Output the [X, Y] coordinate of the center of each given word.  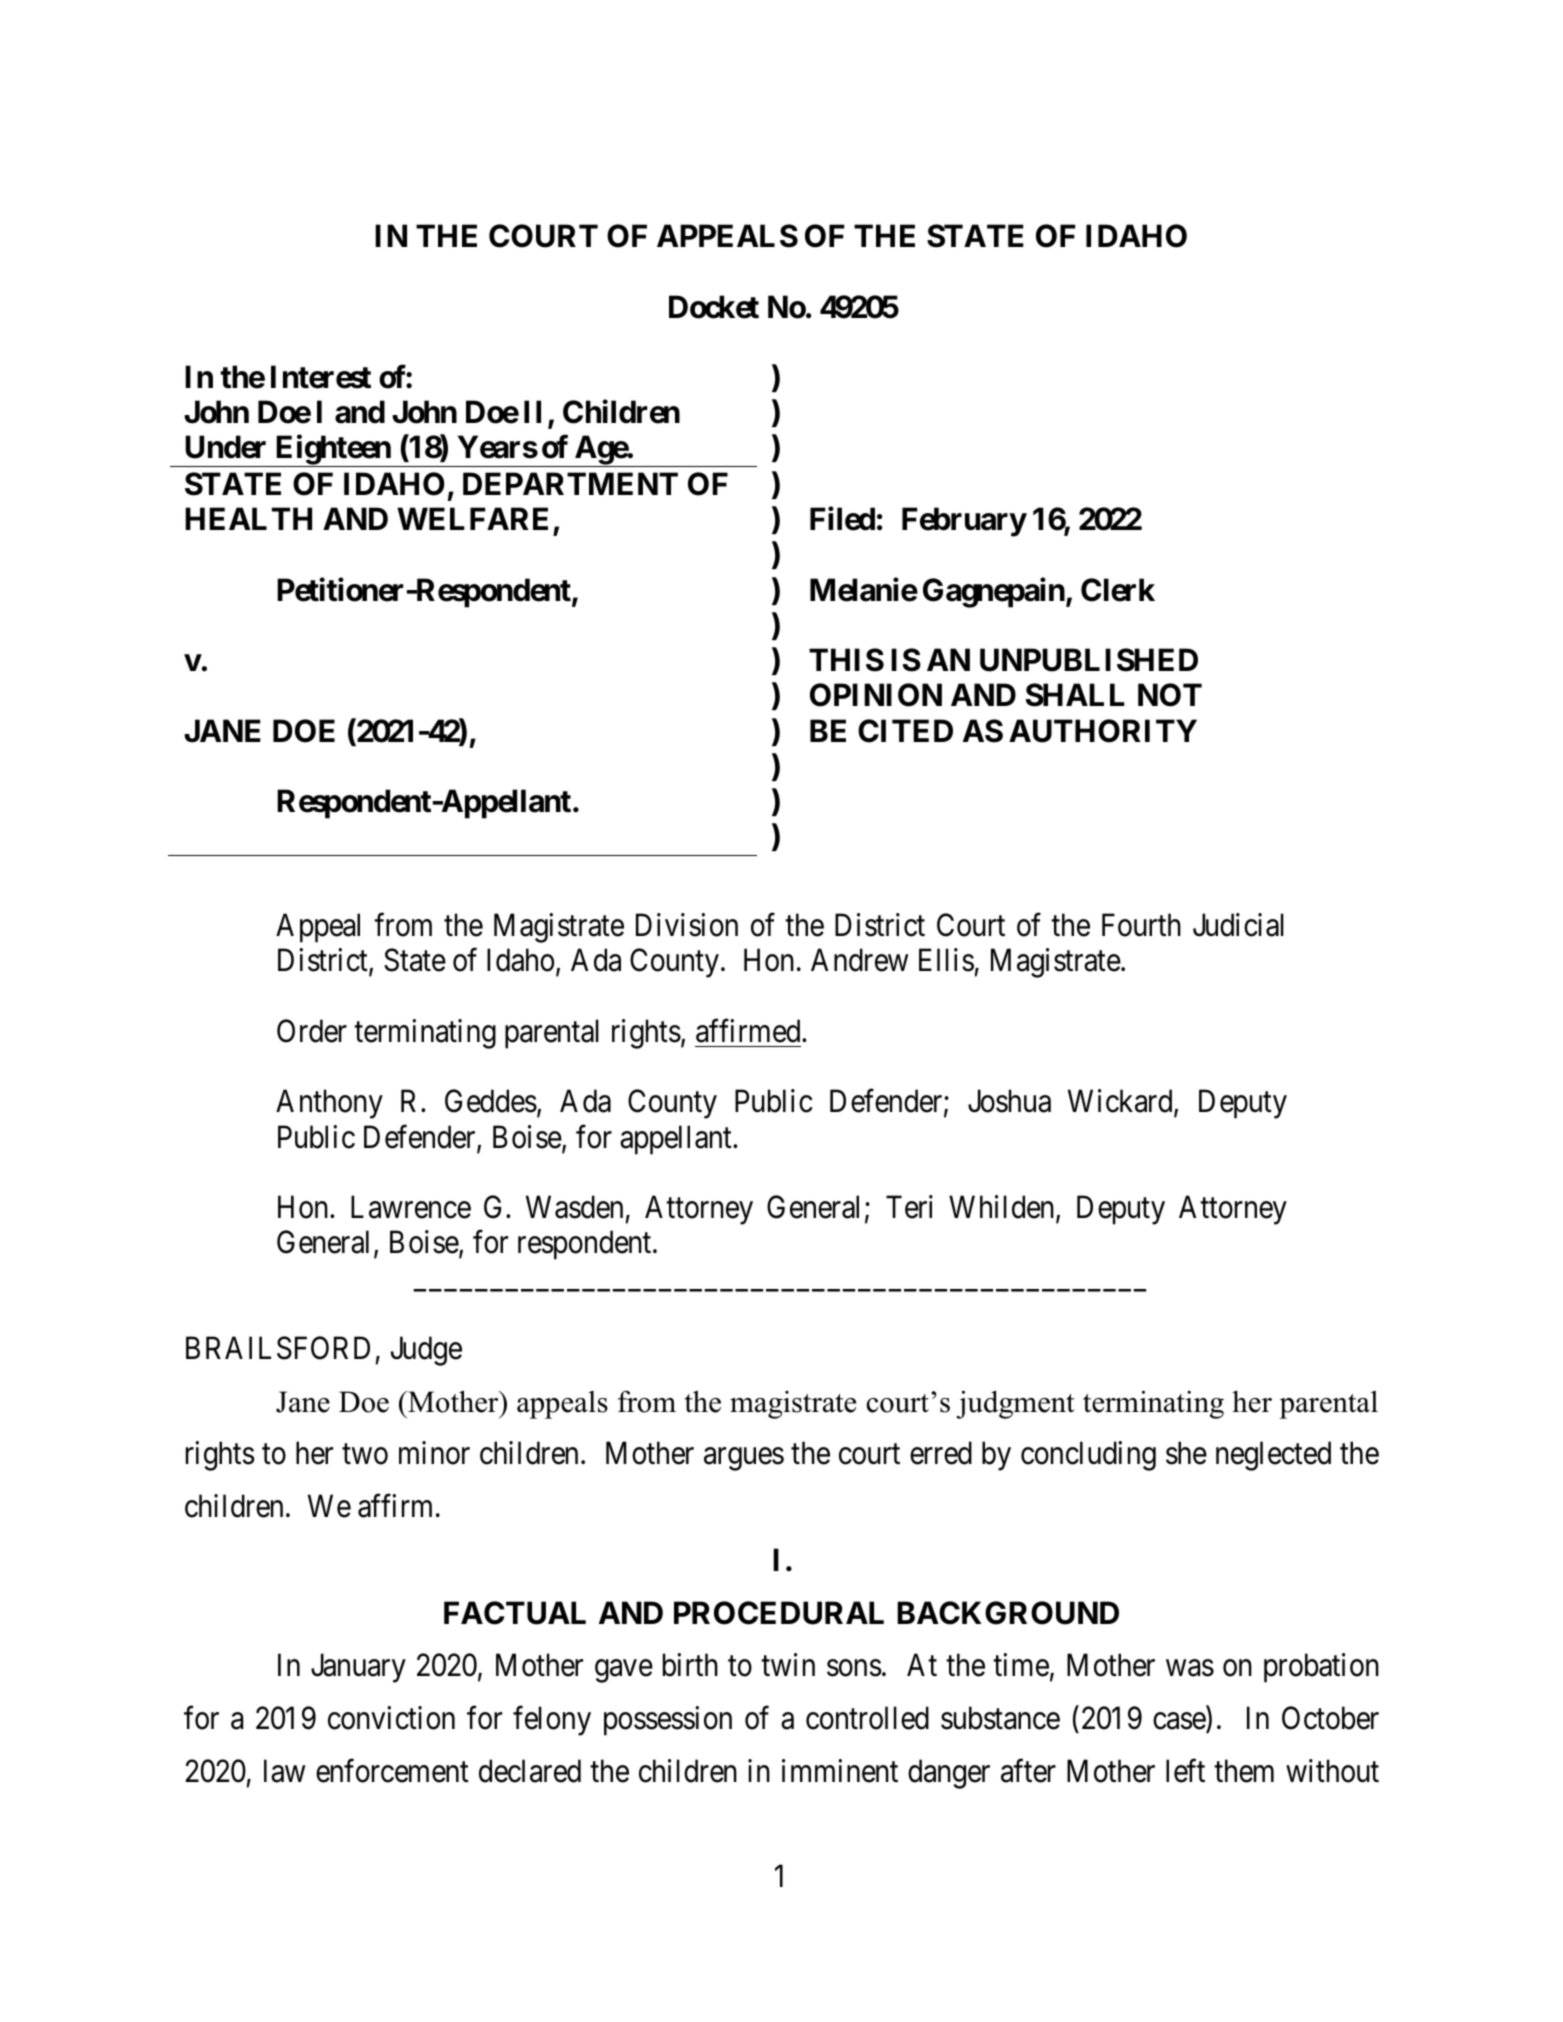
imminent [840, 1771]
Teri [909, 1207]
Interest [321, 377]
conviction [391, 1718]
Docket [714, 307]
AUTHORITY [1103, 731]
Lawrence [411, 1207]
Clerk [1118, 590]
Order [312, 1031]
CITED [905, 731]
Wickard [1121, 1102]
